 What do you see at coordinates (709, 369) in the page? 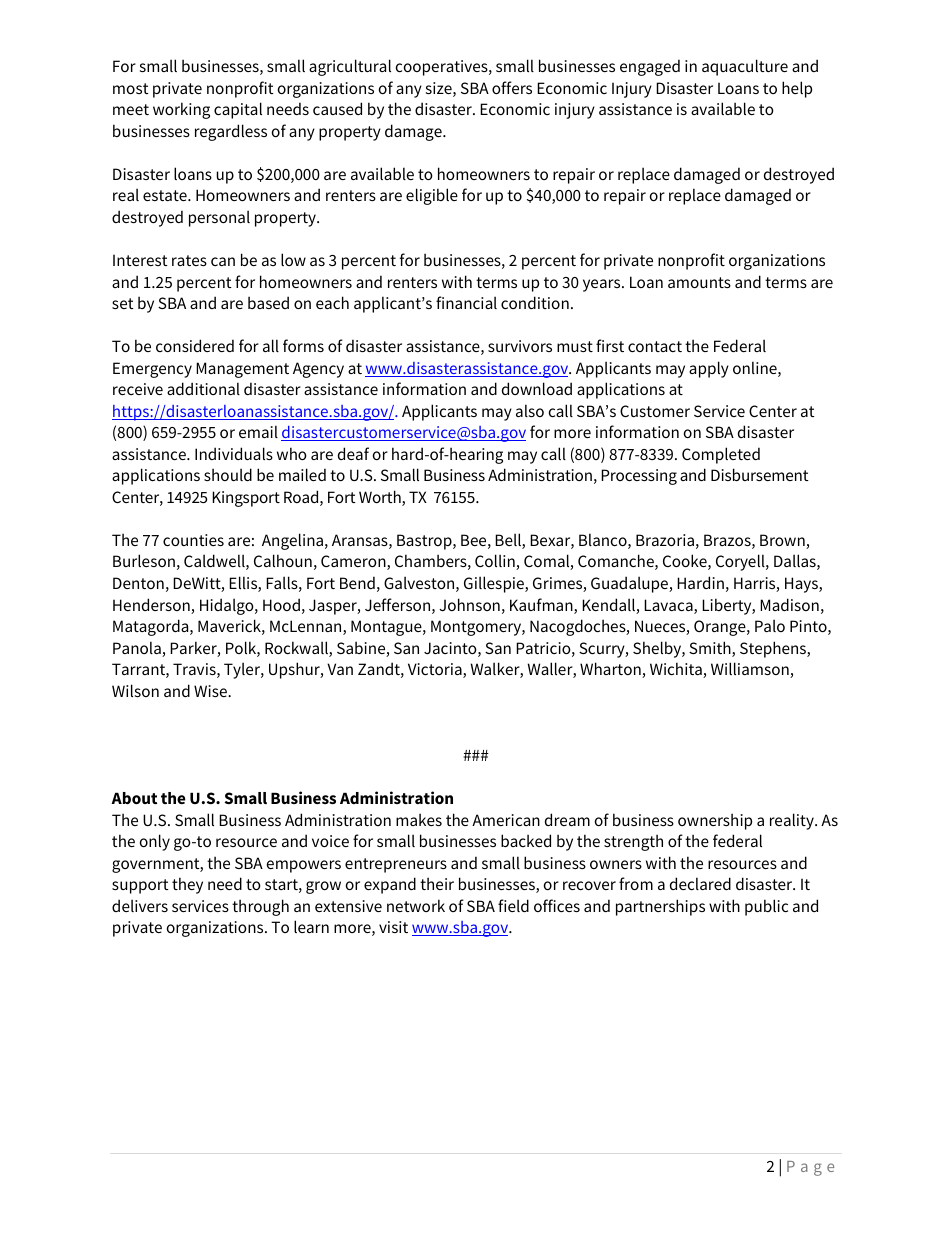
I see `apply` at bounding box center [709, 369].
